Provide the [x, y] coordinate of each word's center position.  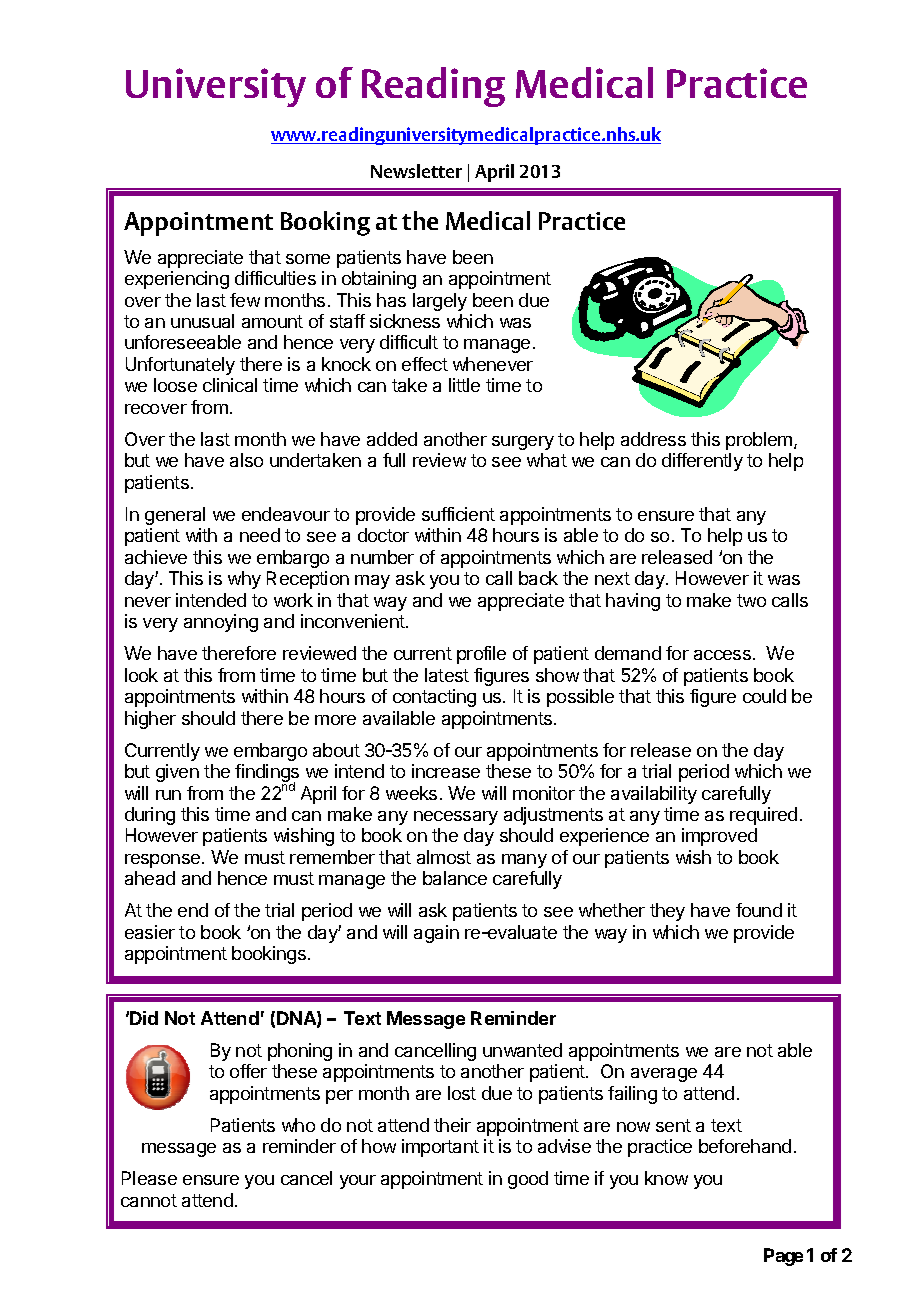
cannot [149, 1200]
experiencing [177, 280]
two [751, 600]
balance [455, 878]
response [162, 861]
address [653, 439]
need [260, 535]
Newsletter [416, 171]
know [666, 1178]
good [528, 1180]
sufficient [458, 514]
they [667, 912]
